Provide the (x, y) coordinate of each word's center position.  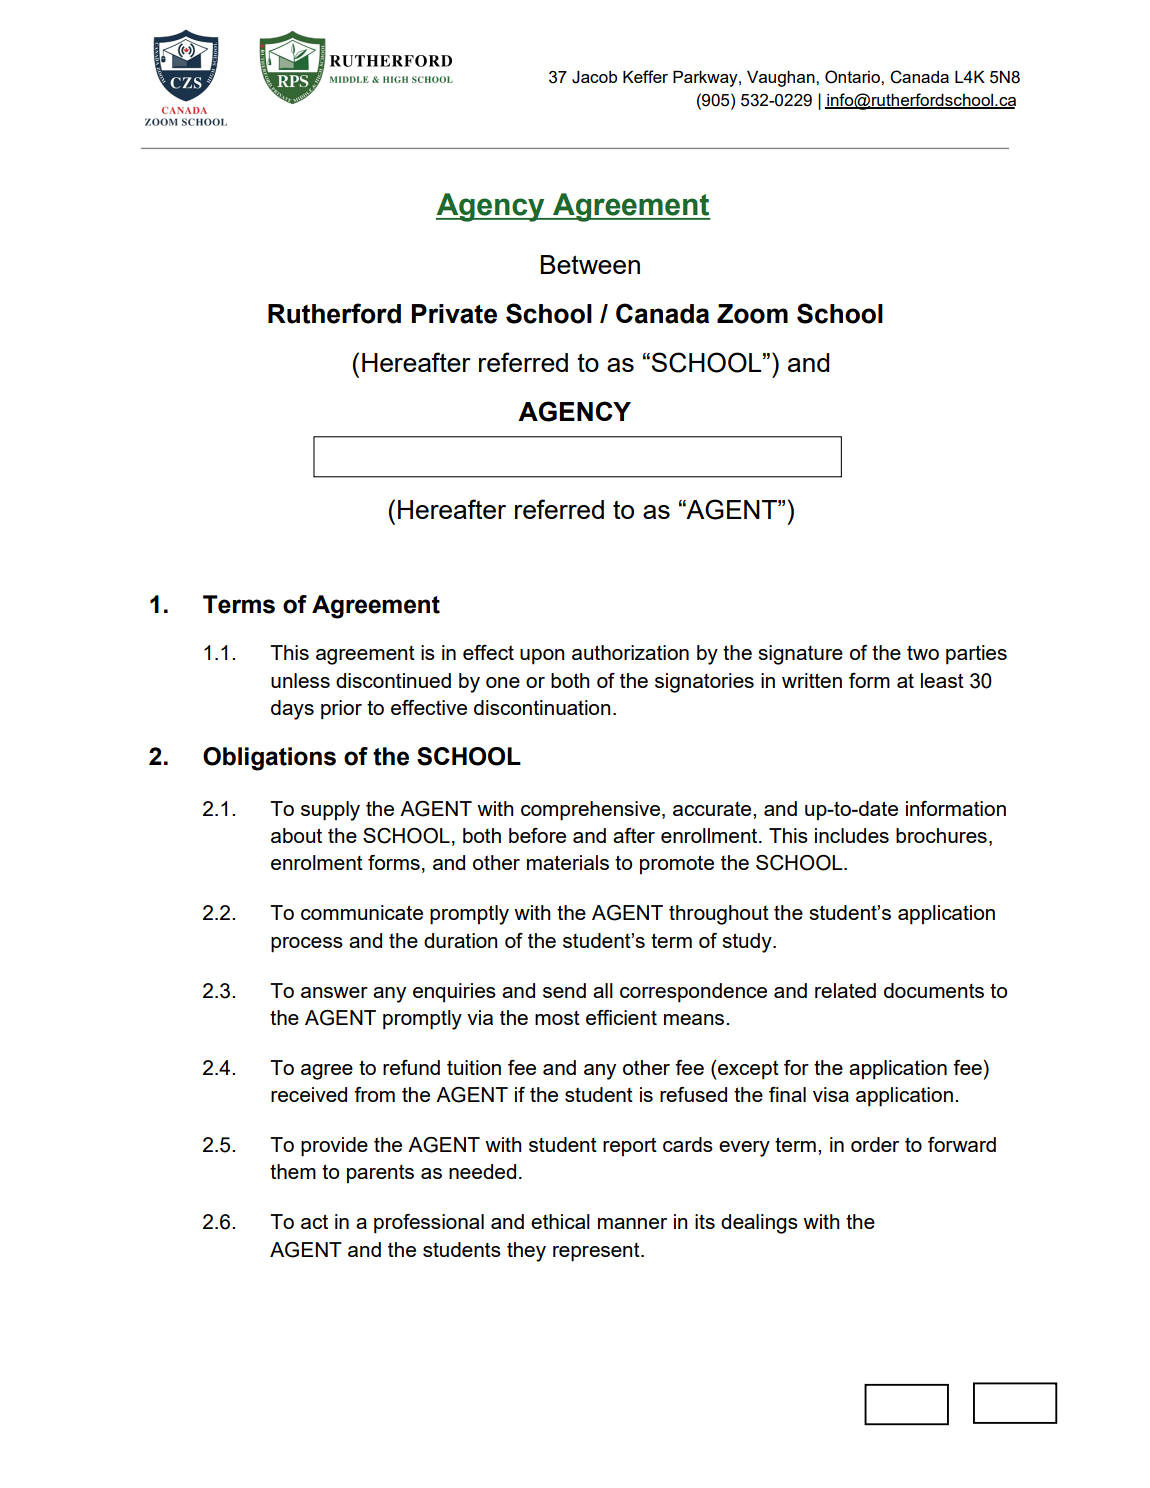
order (875, 1144)
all (603, 990)
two (923, 652)
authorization (630, 652)
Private (454, 314)
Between (590, 264)
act (314, 1221)
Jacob (594, 77)
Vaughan (782, 79)
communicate (362, 912)
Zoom (752, 314)
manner (632, 1223)
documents (934, 990)
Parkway (706, 78)
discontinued (393, 680)
